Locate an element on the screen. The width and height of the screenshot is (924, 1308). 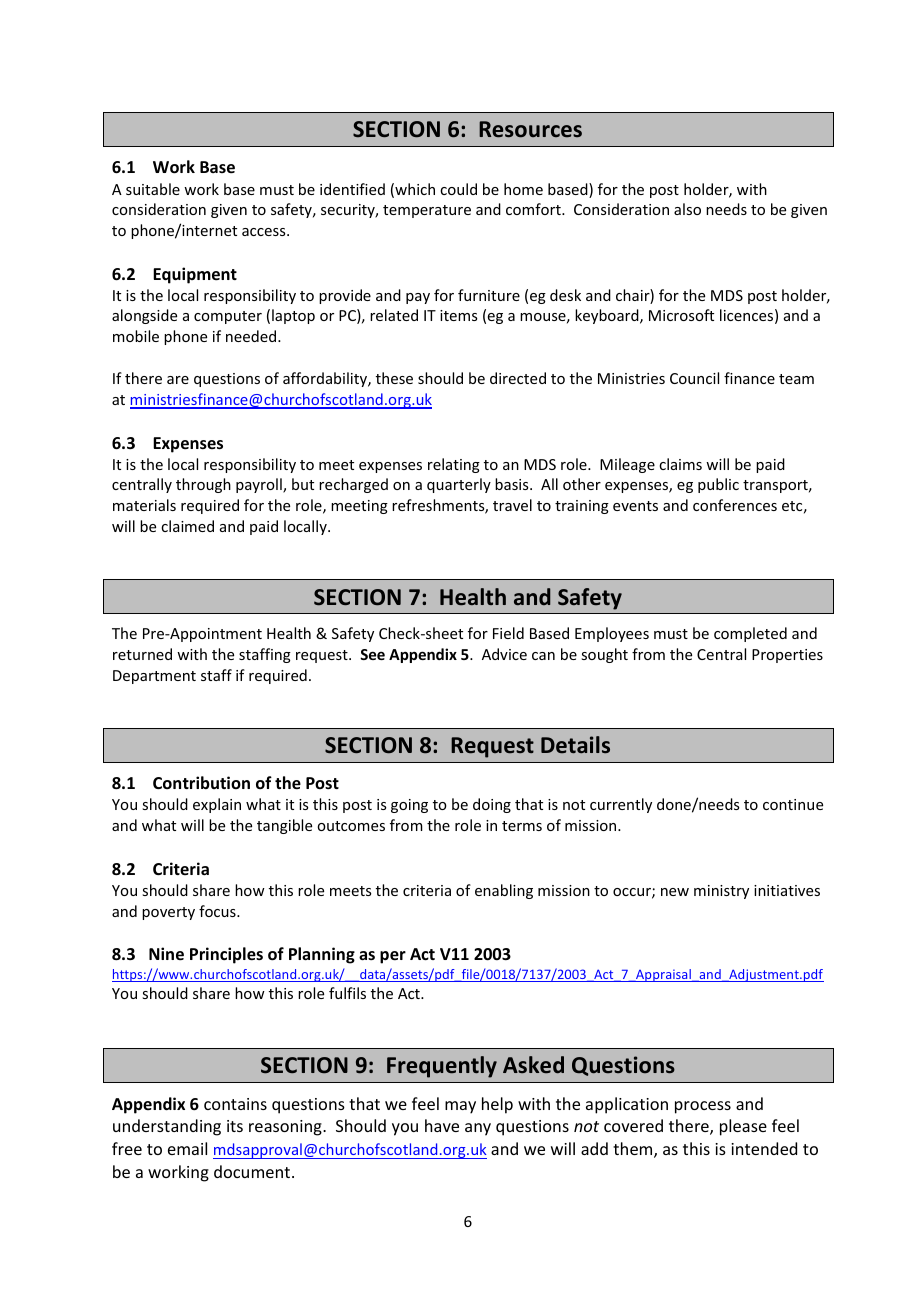
suitable is located at coordinates (153, 189).
